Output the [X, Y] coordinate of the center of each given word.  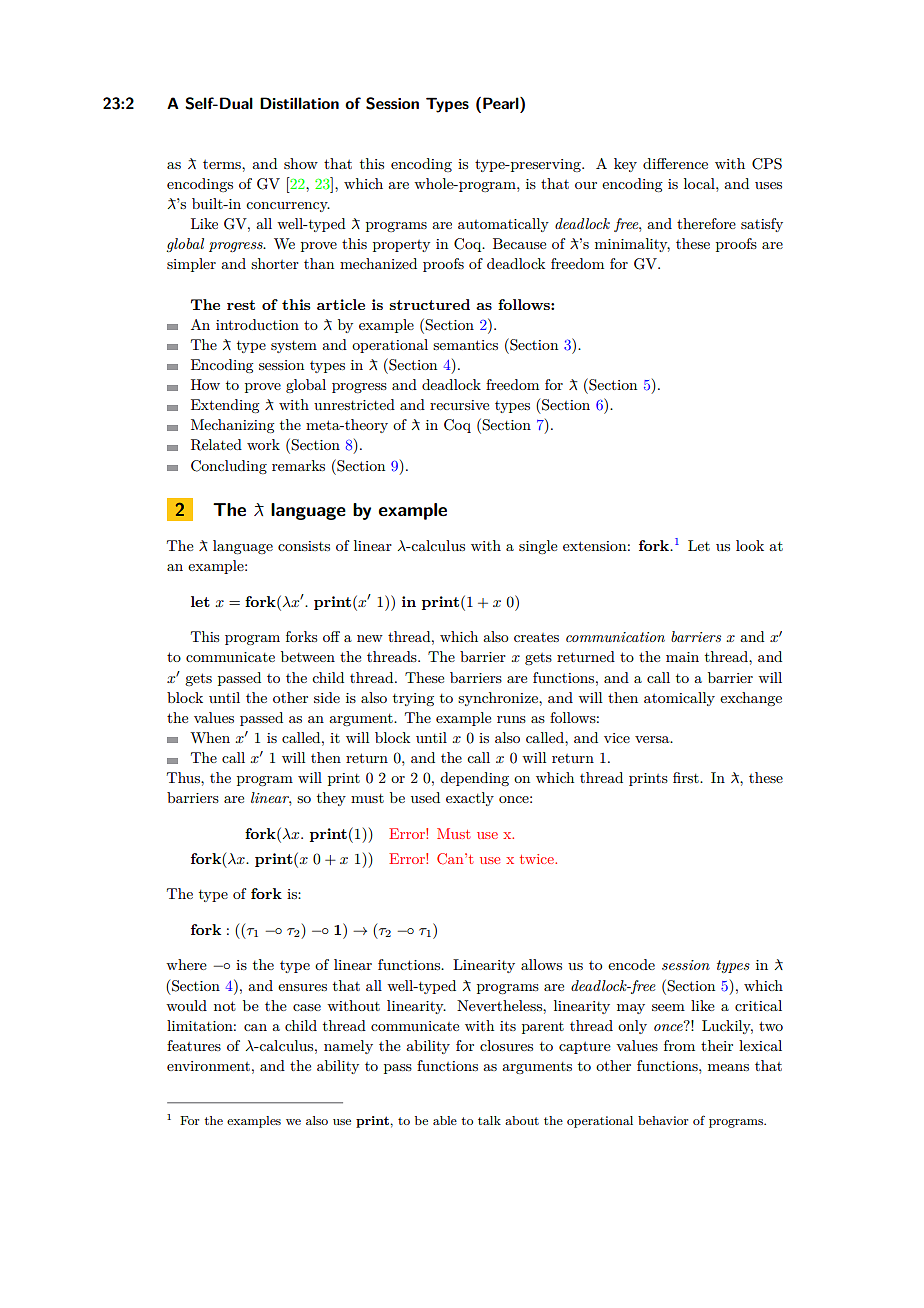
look [750, 545]
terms [223, 164]
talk [489, 1120]
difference [675, 163]
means [728, 1067]
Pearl [502, 103]
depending [474, 779]
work [263, 444]
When [210, 737]
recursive [459, 405]
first [687, 777]
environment [208, 1066]
